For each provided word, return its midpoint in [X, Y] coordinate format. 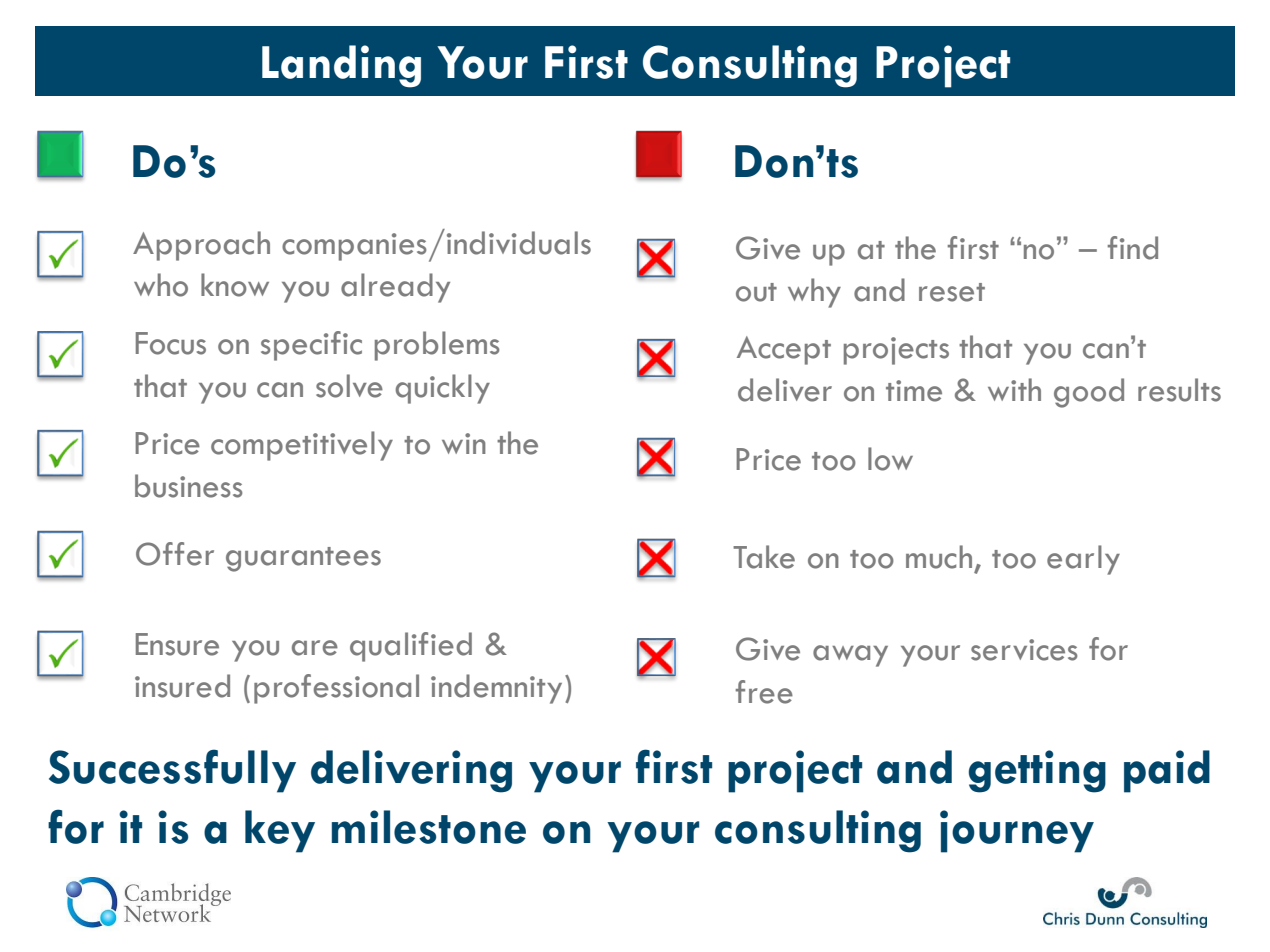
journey [1017, 831]
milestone [429, 827]
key [280, 831]
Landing [341, 66]
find [1133, 248]
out [756, 292]
